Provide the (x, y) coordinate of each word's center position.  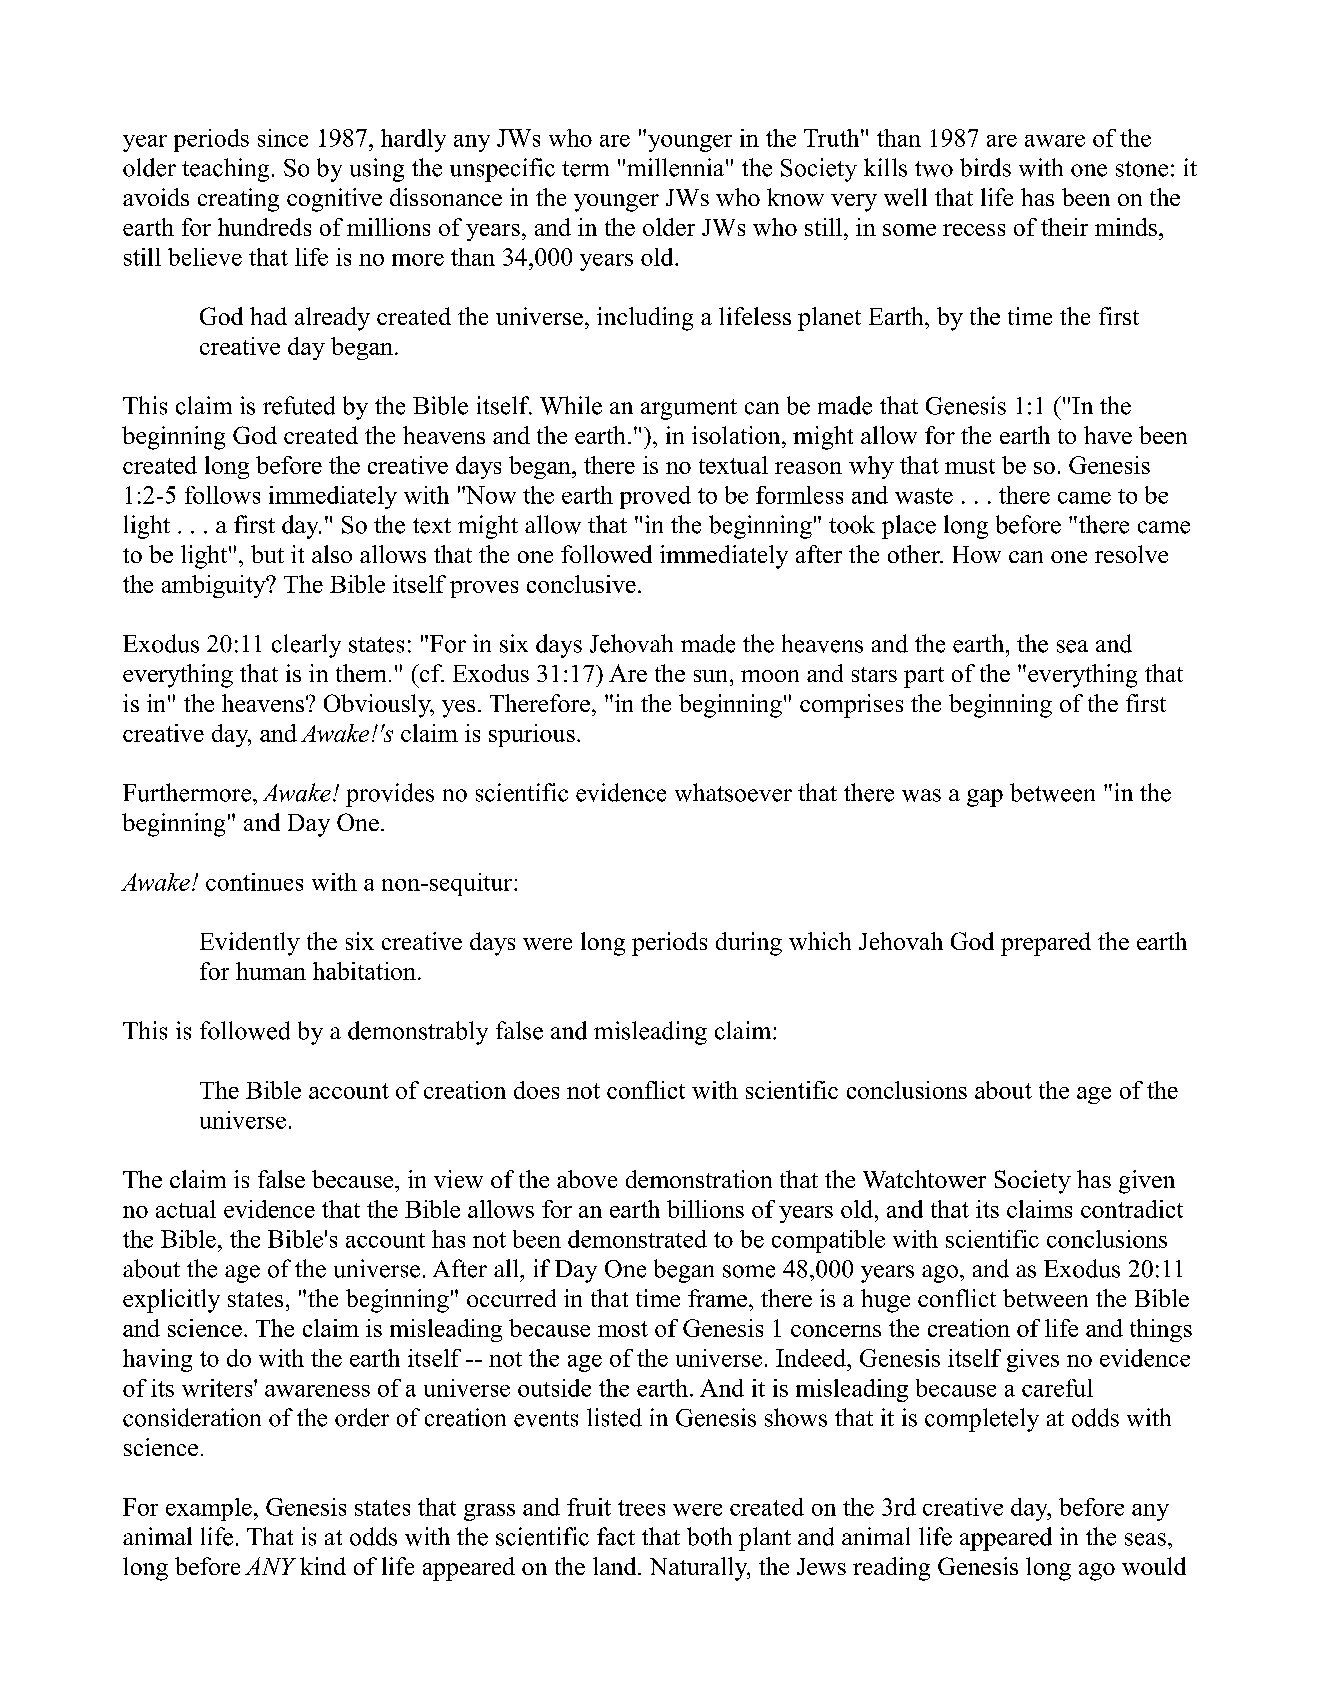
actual (186, 1209)
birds (985, 167)
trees (641, 1508)
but (267, 554)
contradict (1132, 1209)
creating (238, 200)
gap (985, 798)
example (209, 1509)
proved (655, 497)
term (585, 169)
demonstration (699, 1179)
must (970, 466)
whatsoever (733, 792)
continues (254, 882)
